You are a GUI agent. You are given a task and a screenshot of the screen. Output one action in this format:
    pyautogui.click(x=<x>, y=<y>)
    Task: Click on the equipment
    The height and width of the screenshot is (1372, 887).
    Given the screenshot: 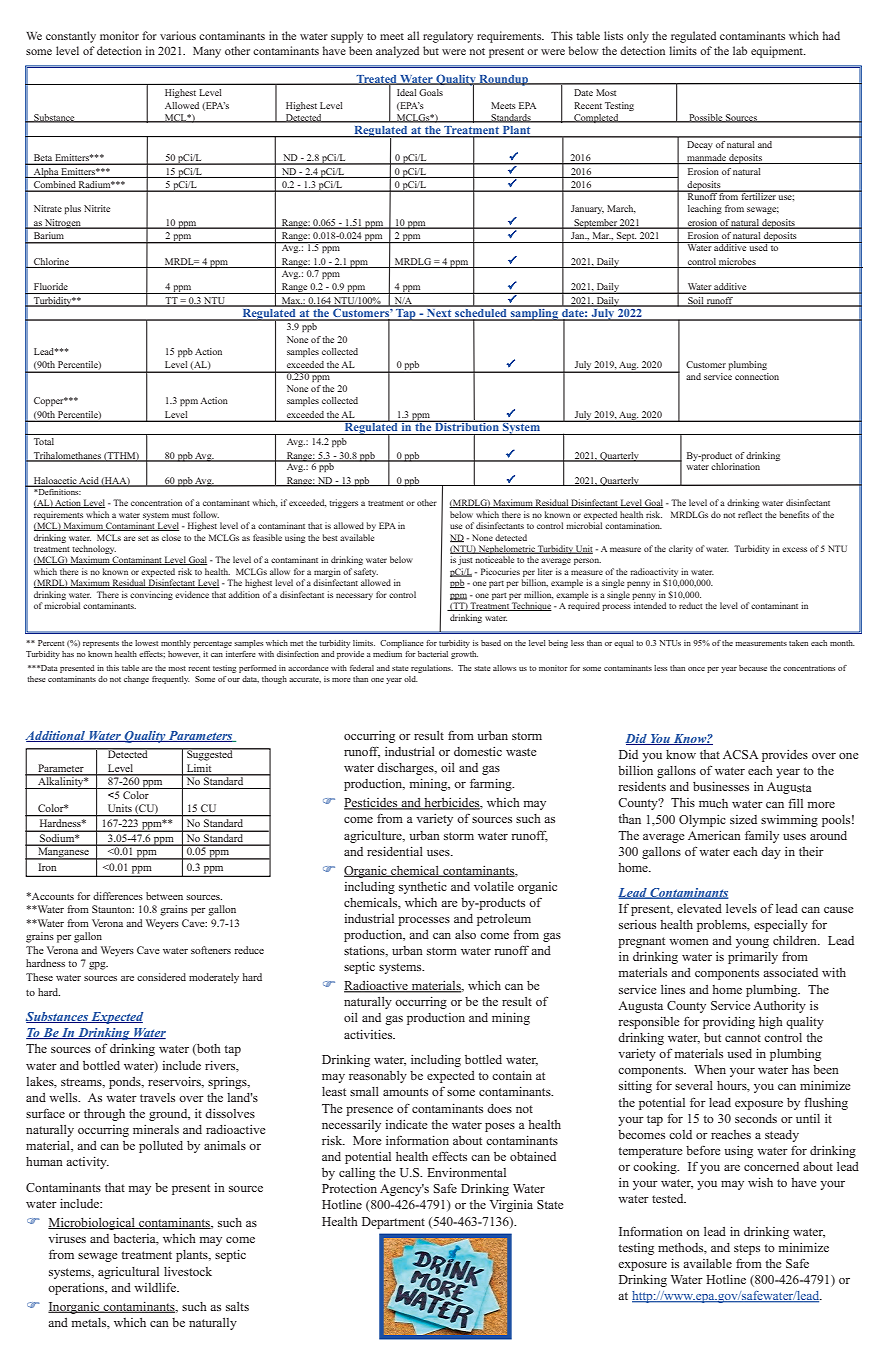 What is the action you would take?
    pyautogui.click(x=778, y=52)
